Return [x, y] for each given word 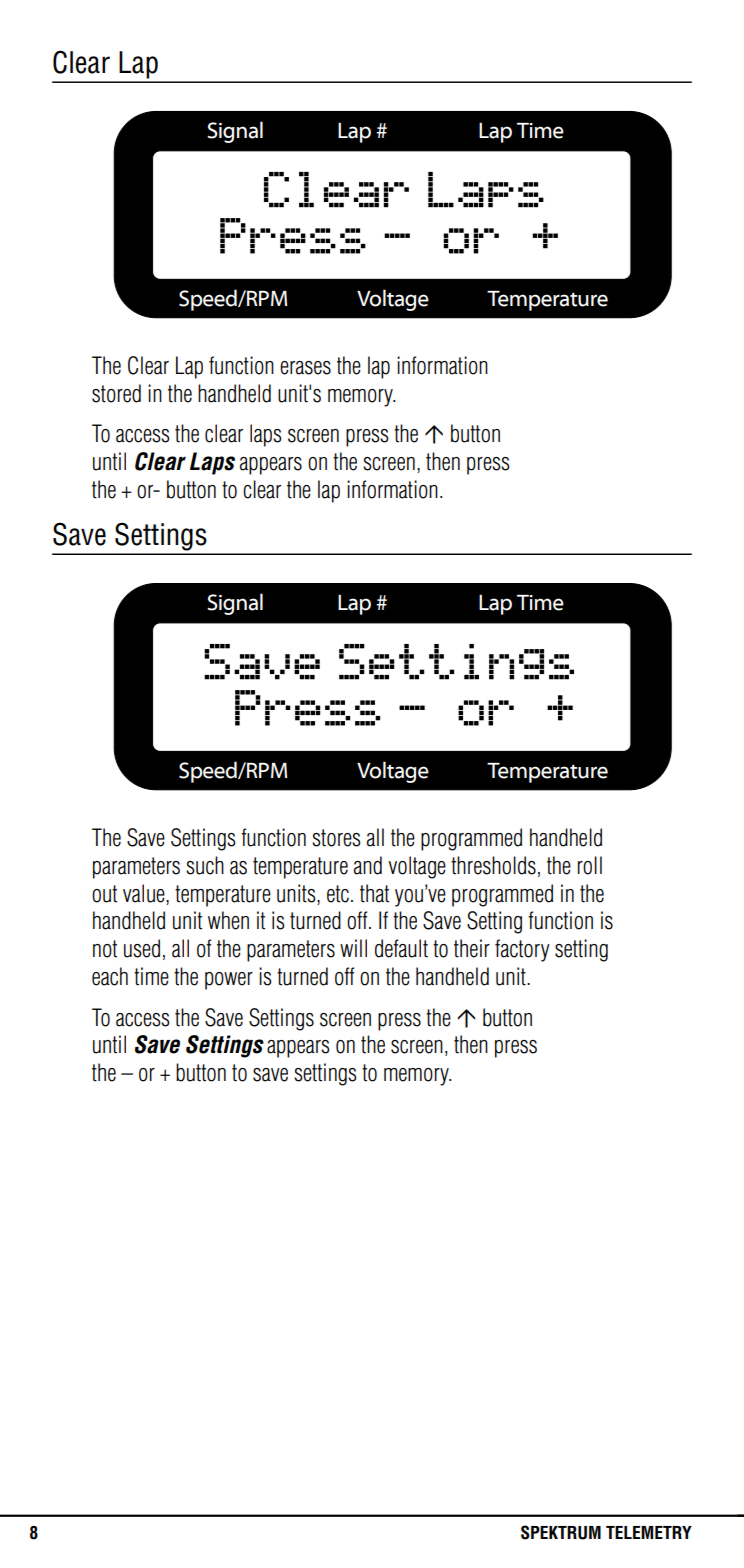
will [353, 948]
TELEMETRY [649, 1532]
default [401, 948]
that [374, 893]
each [110, 976]
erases [305, 368]
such [205, 865]
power [229, 981]
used [142, 948]
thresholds [493, 865]
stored [116, 393]
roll [590, 865]
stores [336, 838]
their [472, 948]
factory [522, 950]
